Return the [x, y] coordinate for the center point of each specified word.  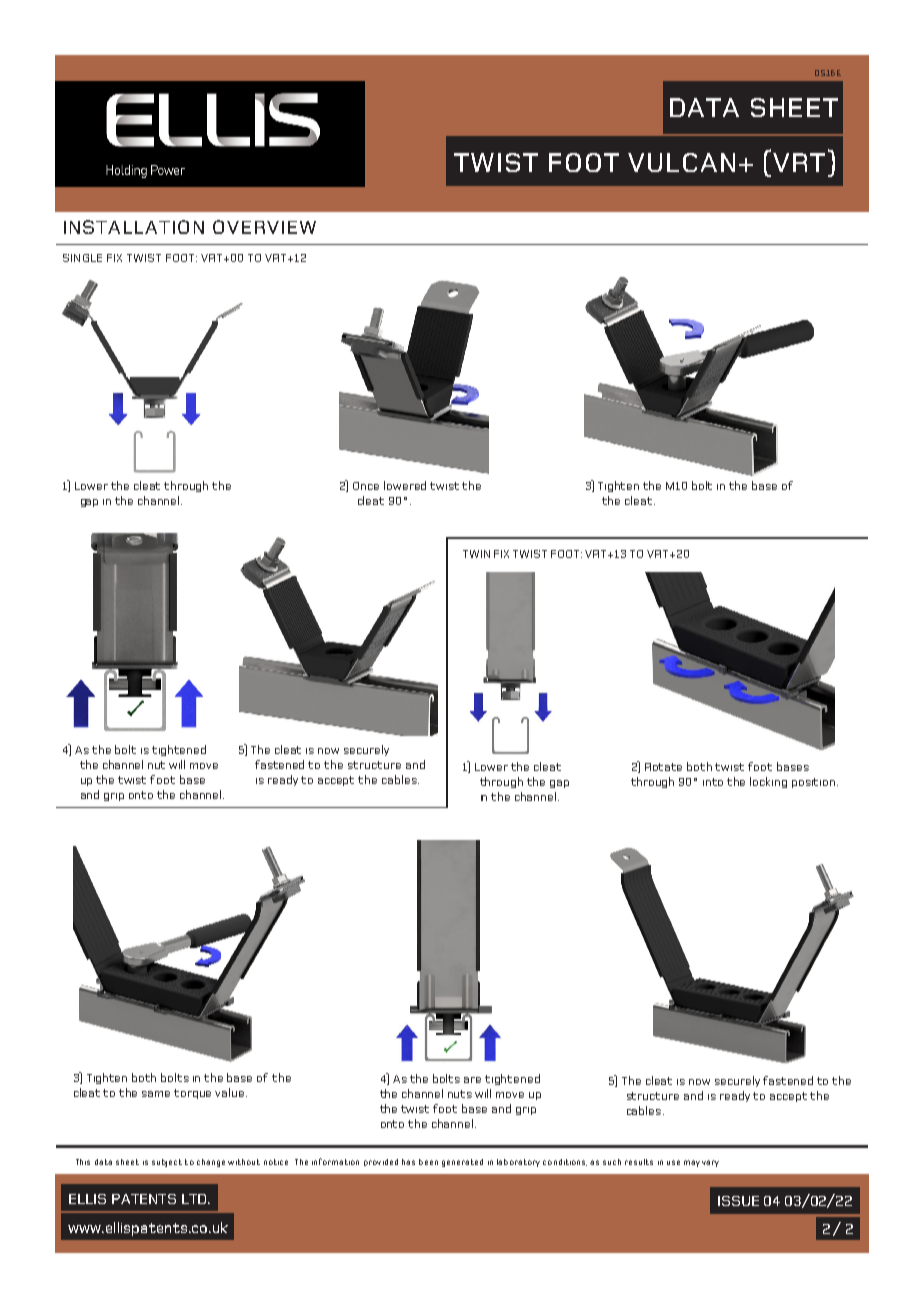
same [156, 1094]
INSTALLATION [134, 227]
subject [167, 1163]
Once [366, 486]
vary [710, 1163]
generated [462, 1163]
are [472, 1080]
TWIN [476, 554]
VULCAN [681, 162]
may [692, 1163]
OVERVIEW [264, 227]
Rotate [663, 767]
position [815, 783]
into [713, 782]
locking [768, 782]
